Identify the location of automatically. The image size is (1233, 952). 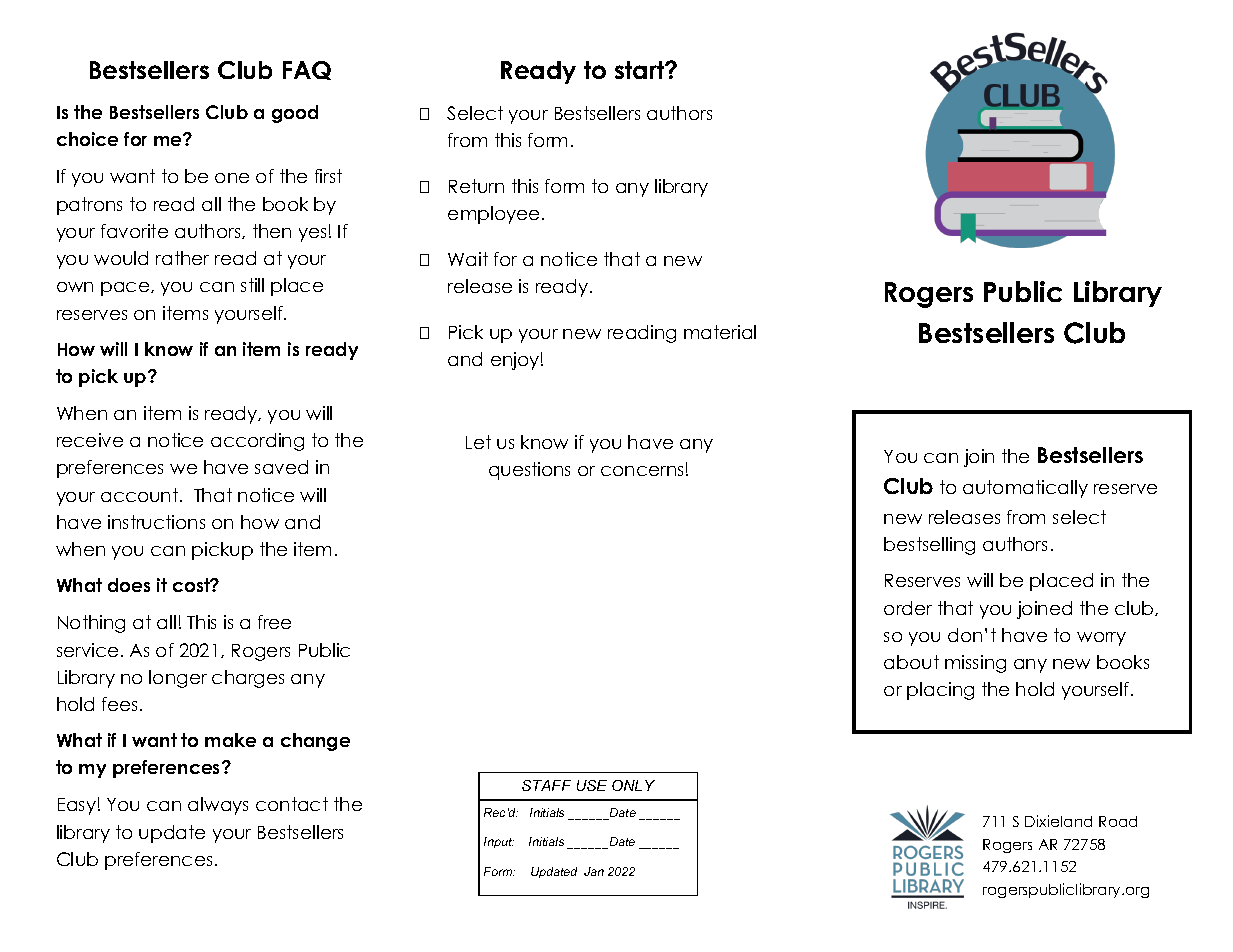
(1025, 489).
